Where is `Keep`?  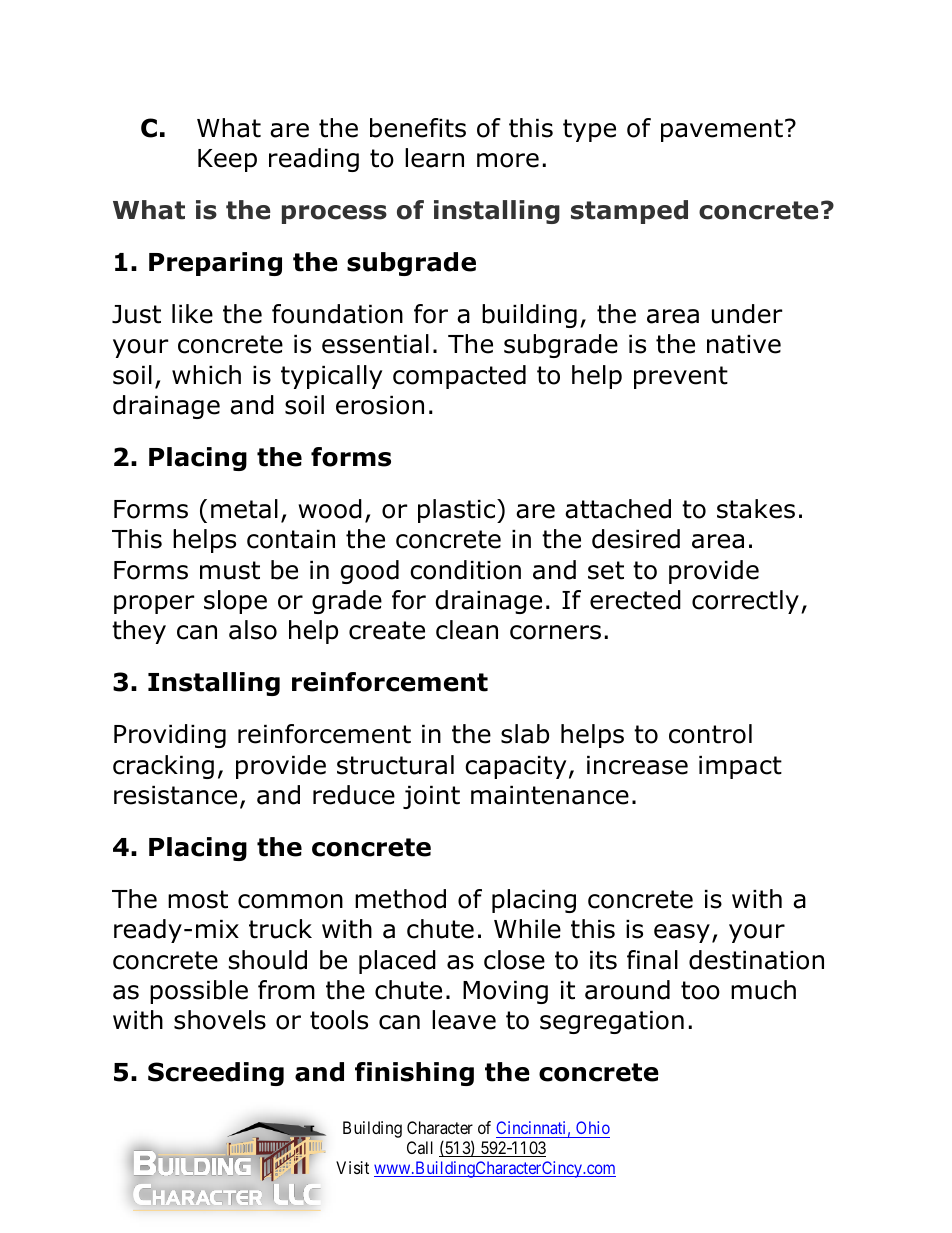
Keep is located at coordinates (227, 160).
